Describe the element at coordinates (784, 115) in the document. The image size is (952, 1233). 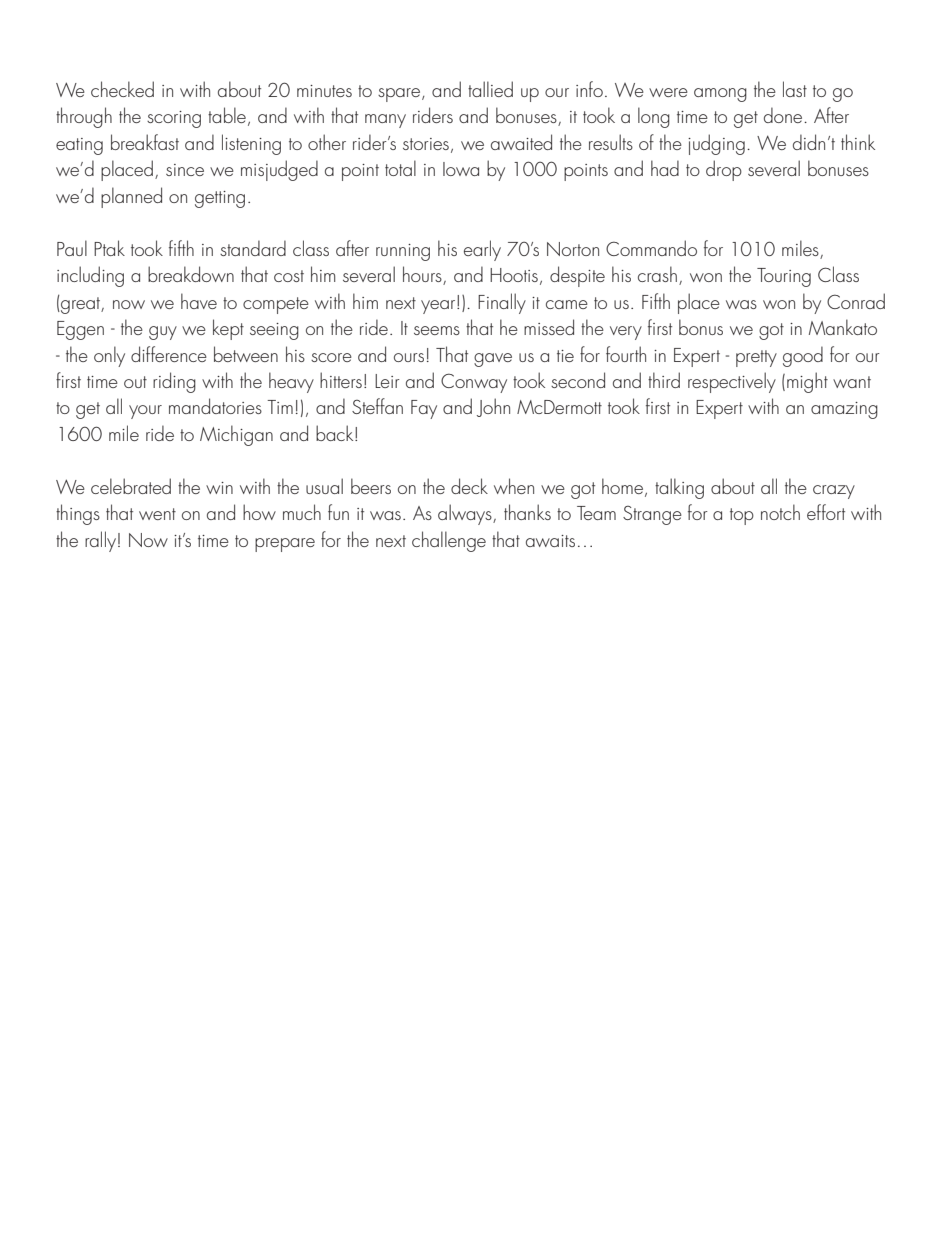
I see `done` at that location.
